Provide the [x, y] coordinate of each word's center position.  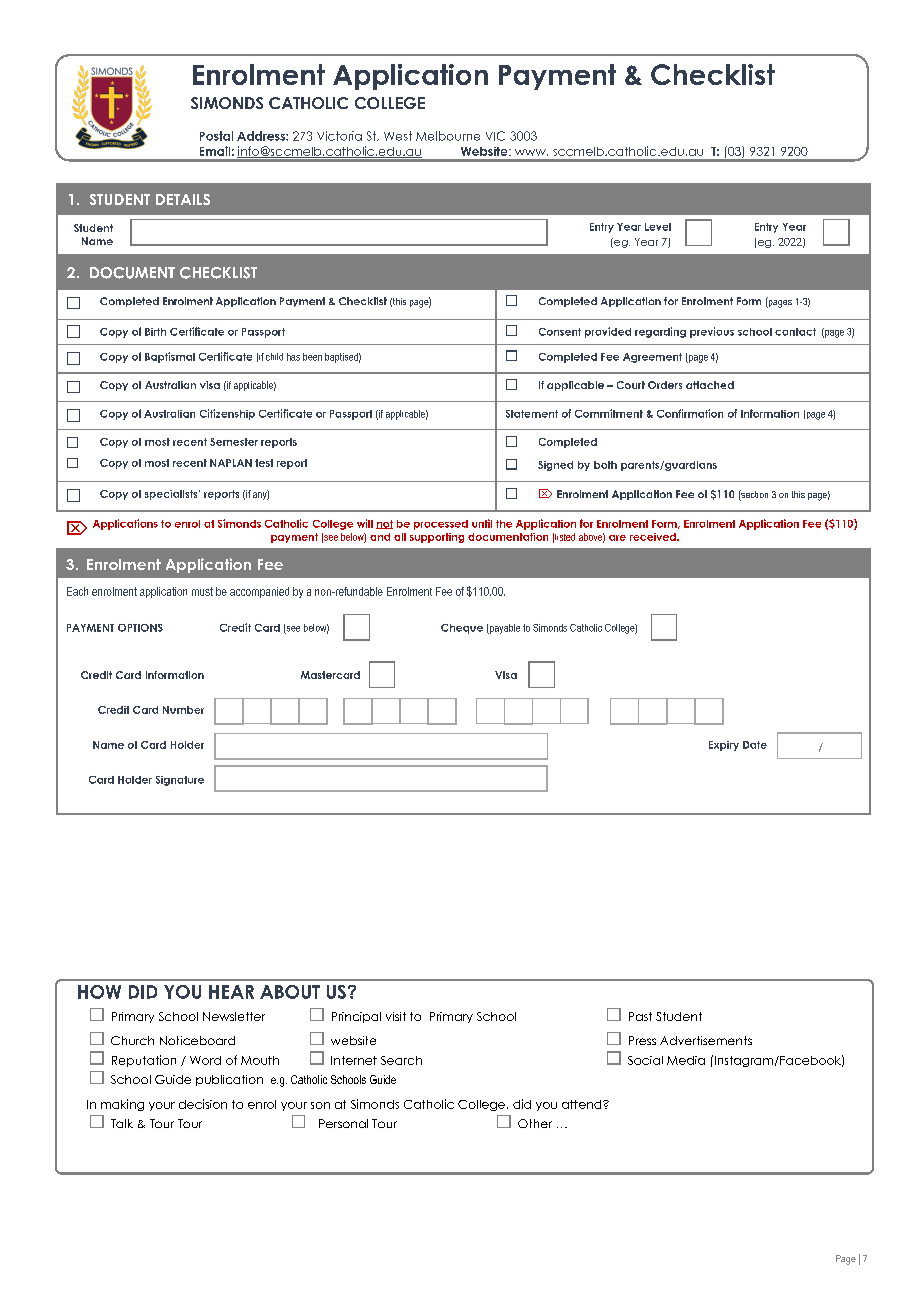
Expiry [724, 746]
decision [203, 1104]
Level [658, 227]
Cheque [462, 629]
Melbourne [448, 136]
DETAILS [183, 199]
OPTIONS [140, 628]
